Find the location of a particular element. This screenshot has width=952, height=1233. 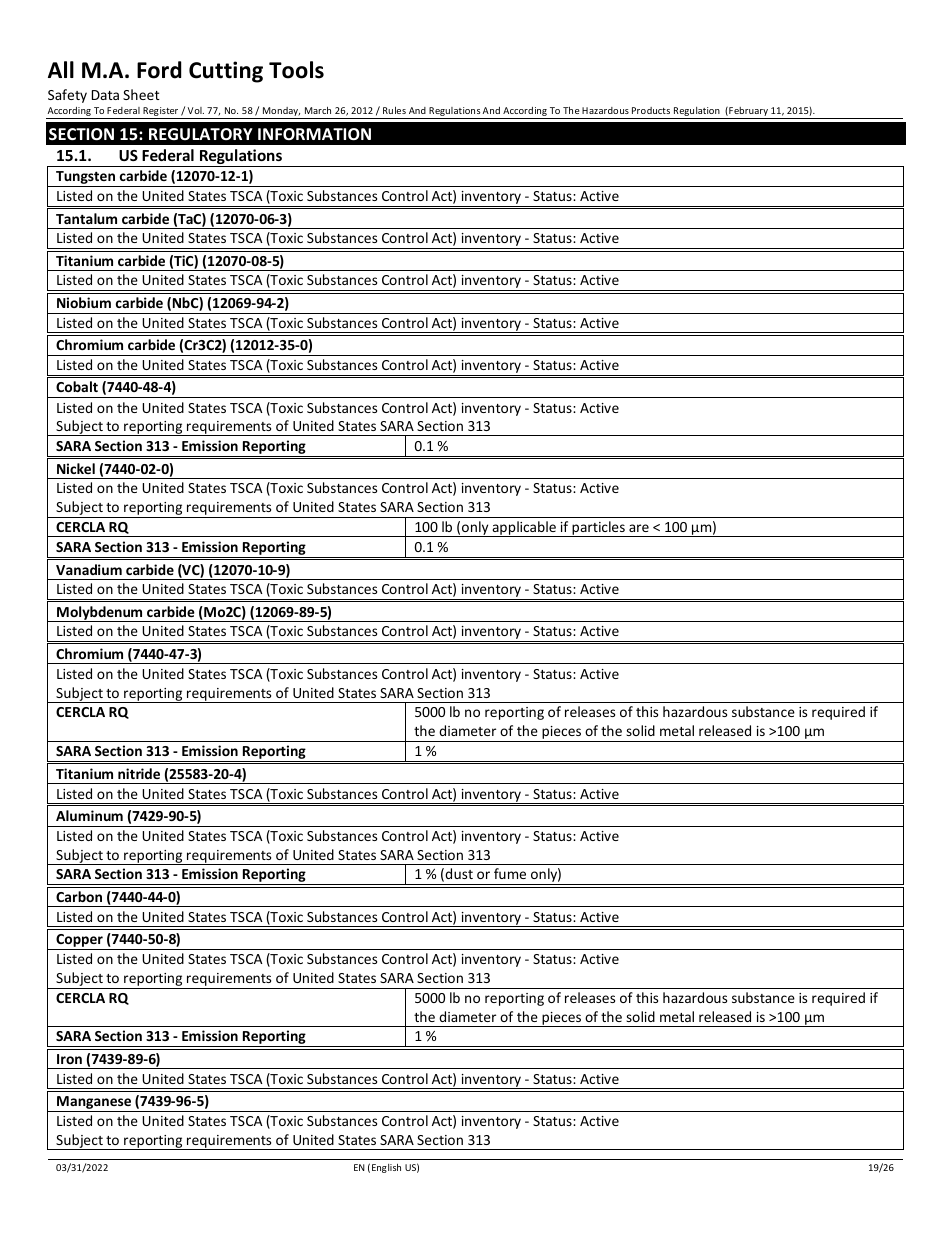

particles is located at coordinates (598, 529).
